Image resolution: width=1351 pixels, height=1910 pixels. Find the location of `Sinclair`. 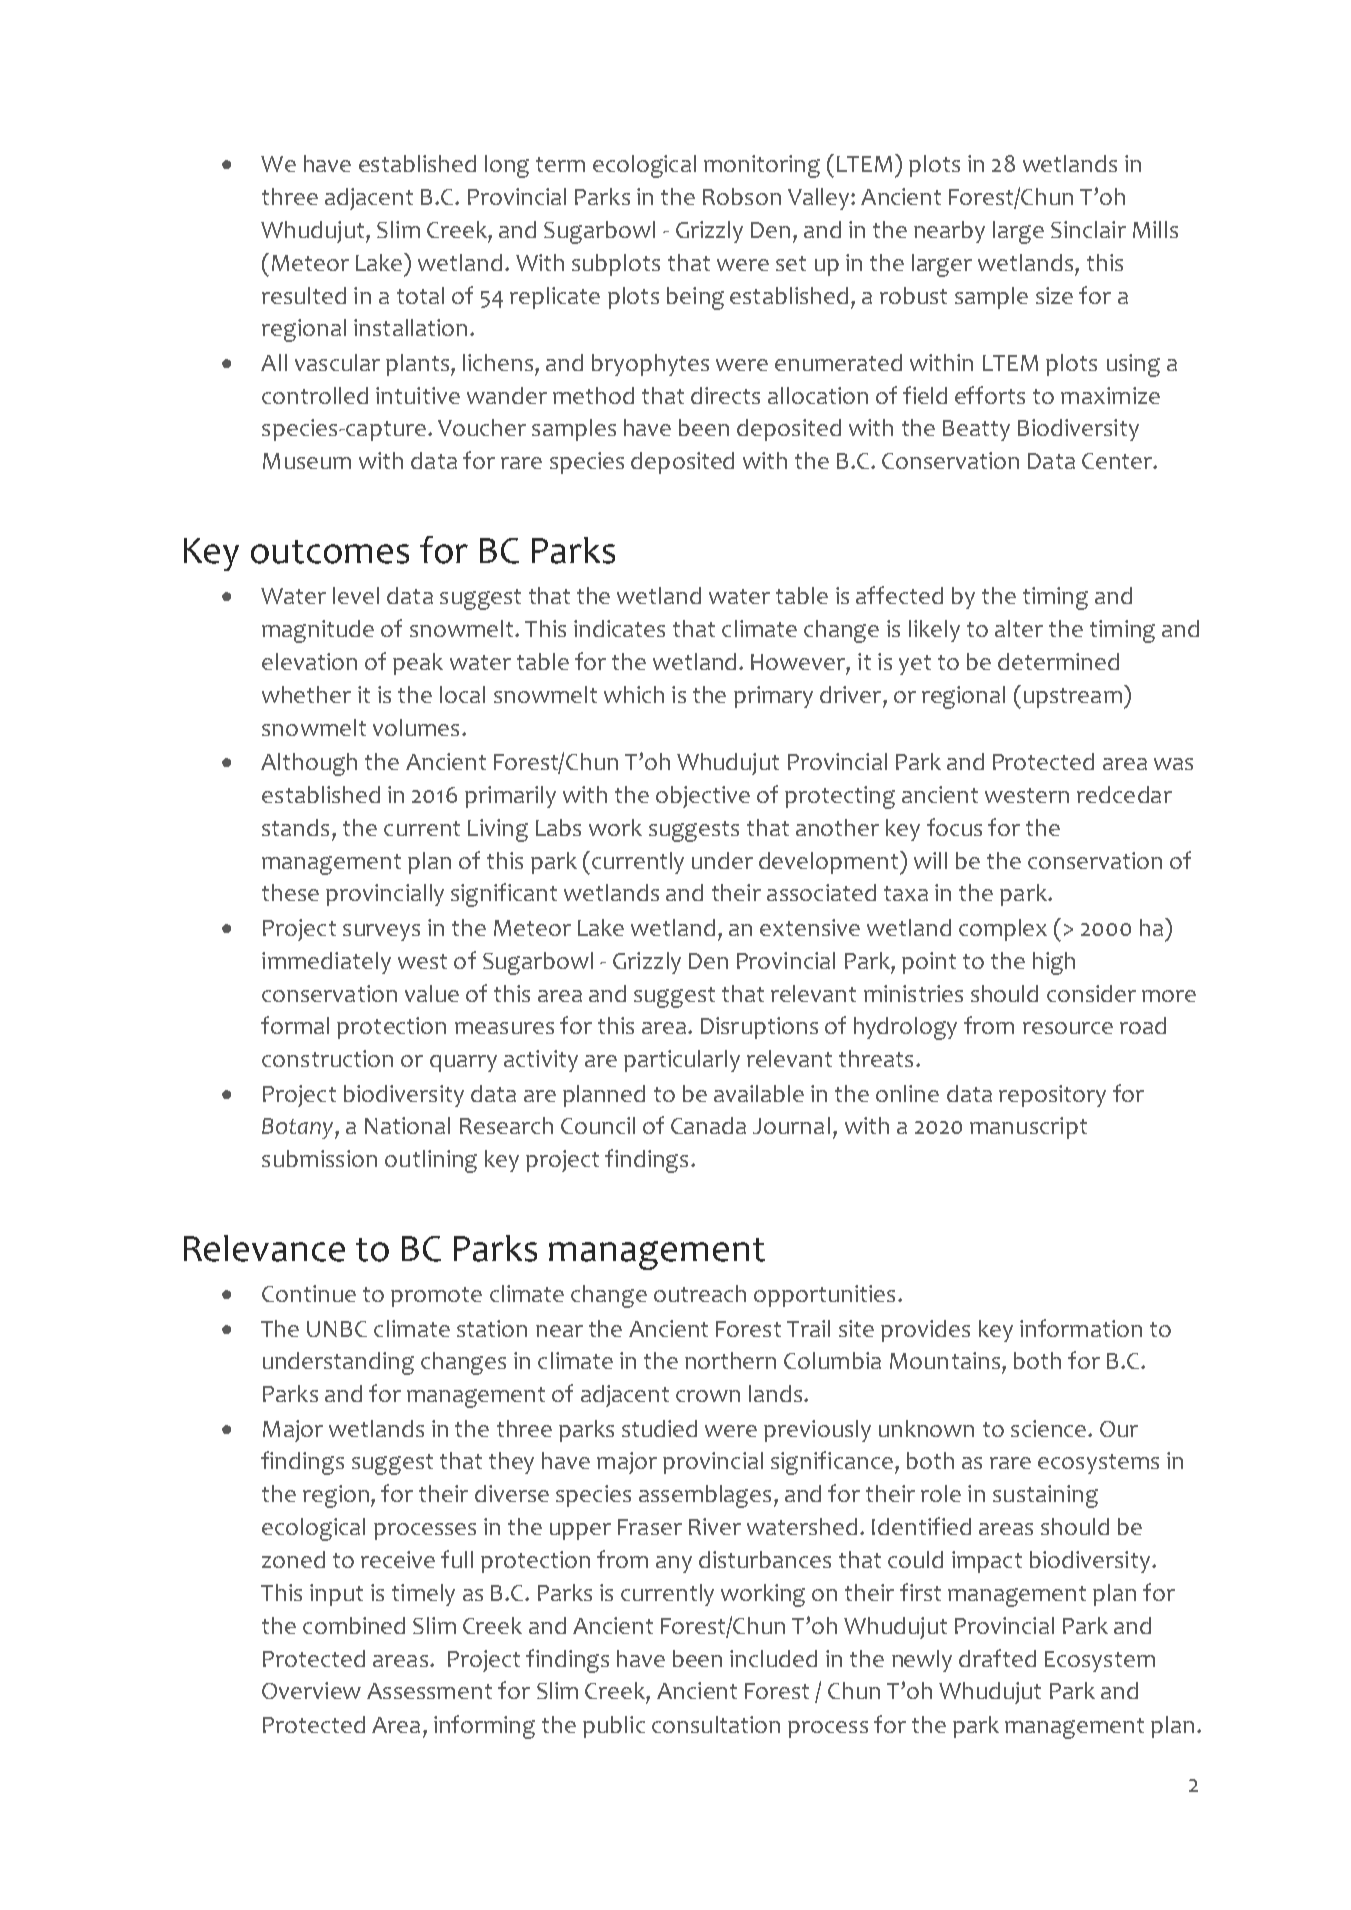

Sinclair is located at coordinates (1088, 229).
